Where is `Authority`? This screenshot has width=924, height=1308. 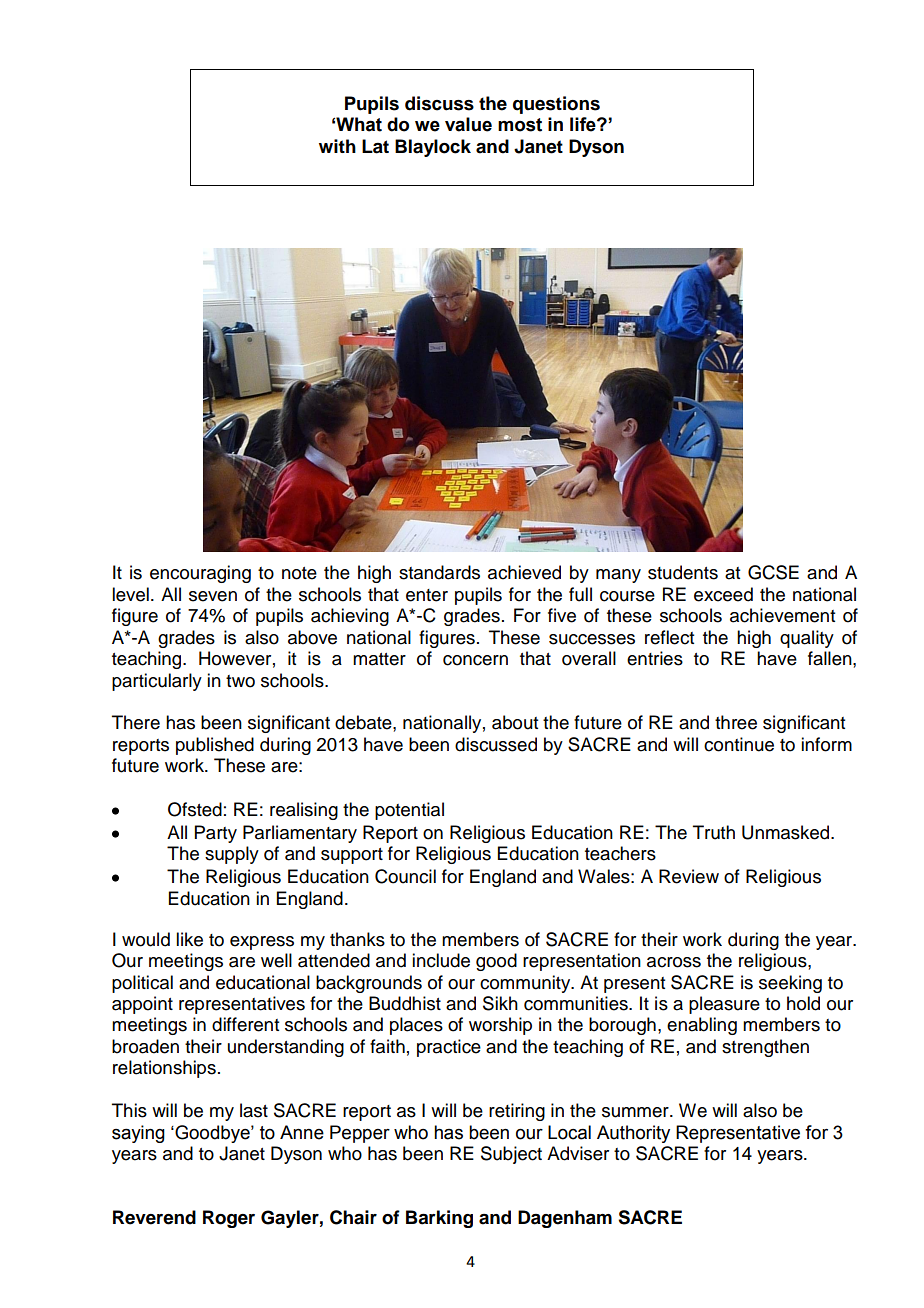
Authority is located at coordinates (633, 1134).
